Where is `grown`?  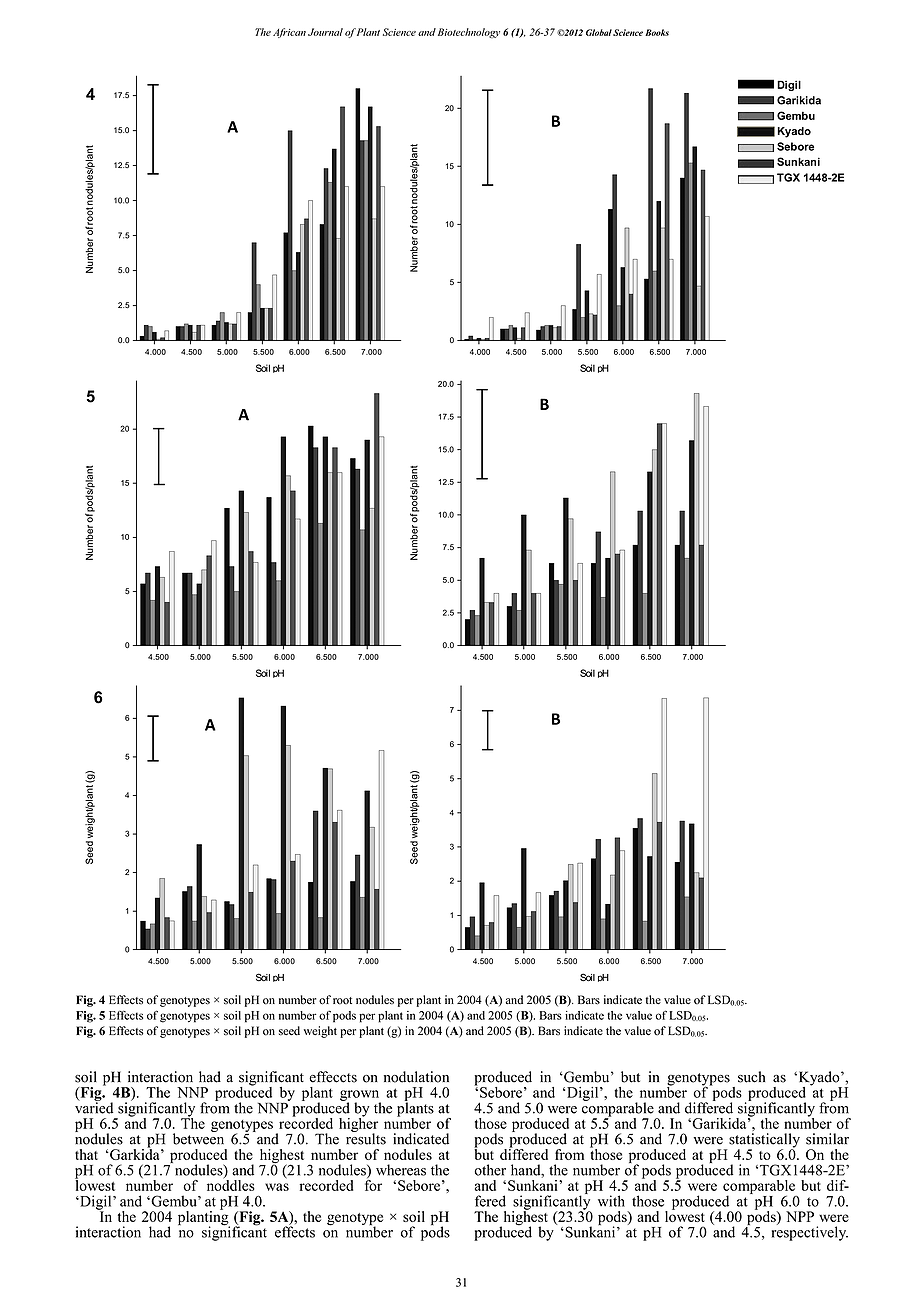 grown is located at coordinates (360, 1096).
